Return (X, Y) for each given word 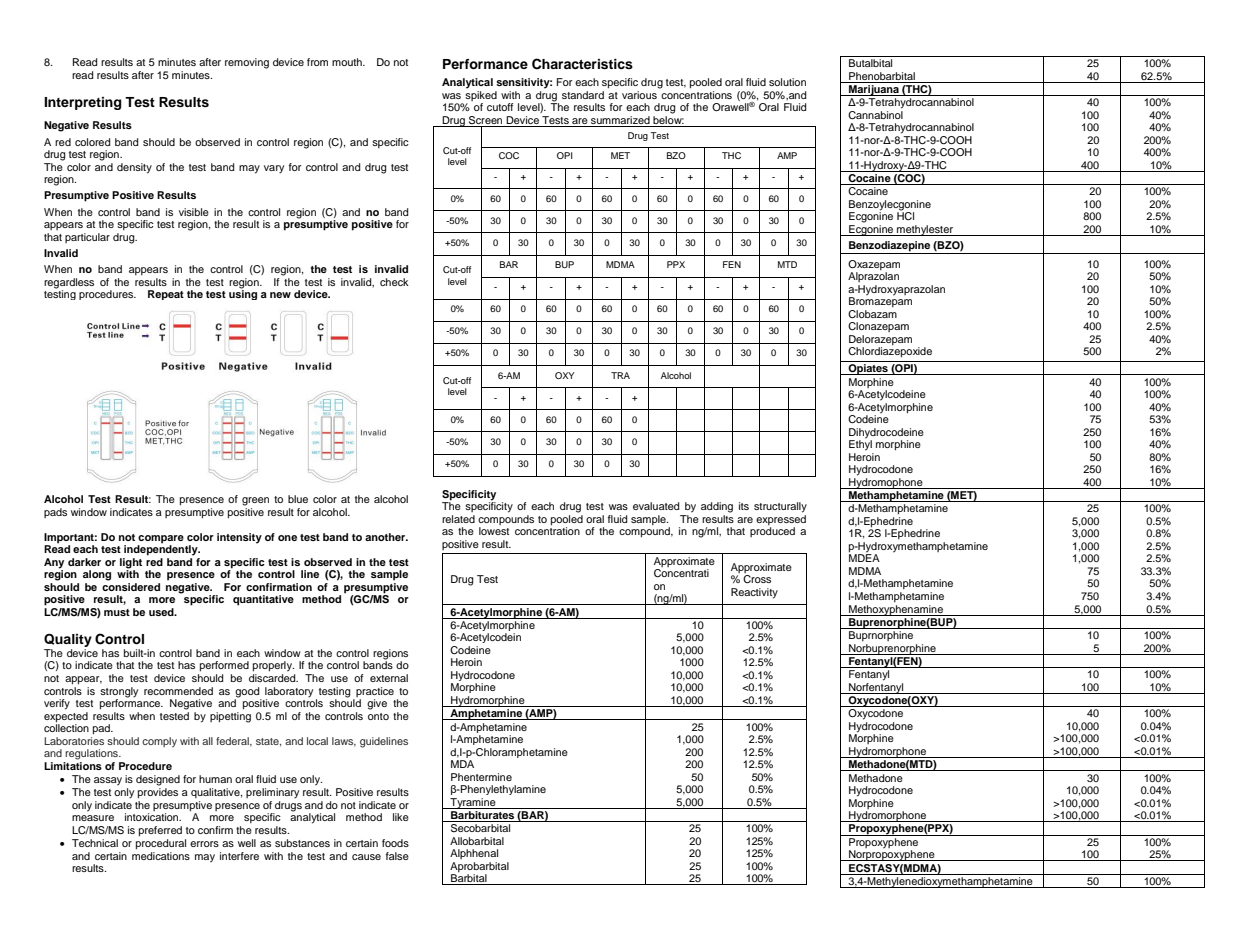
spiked (481, 94)
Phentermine (481, 777)
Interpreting (83, 103)
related (458, 519)
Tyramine (473, 803)
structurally (780, 507)
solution (787, 82)
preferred (160, 831)
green (255, 501)
